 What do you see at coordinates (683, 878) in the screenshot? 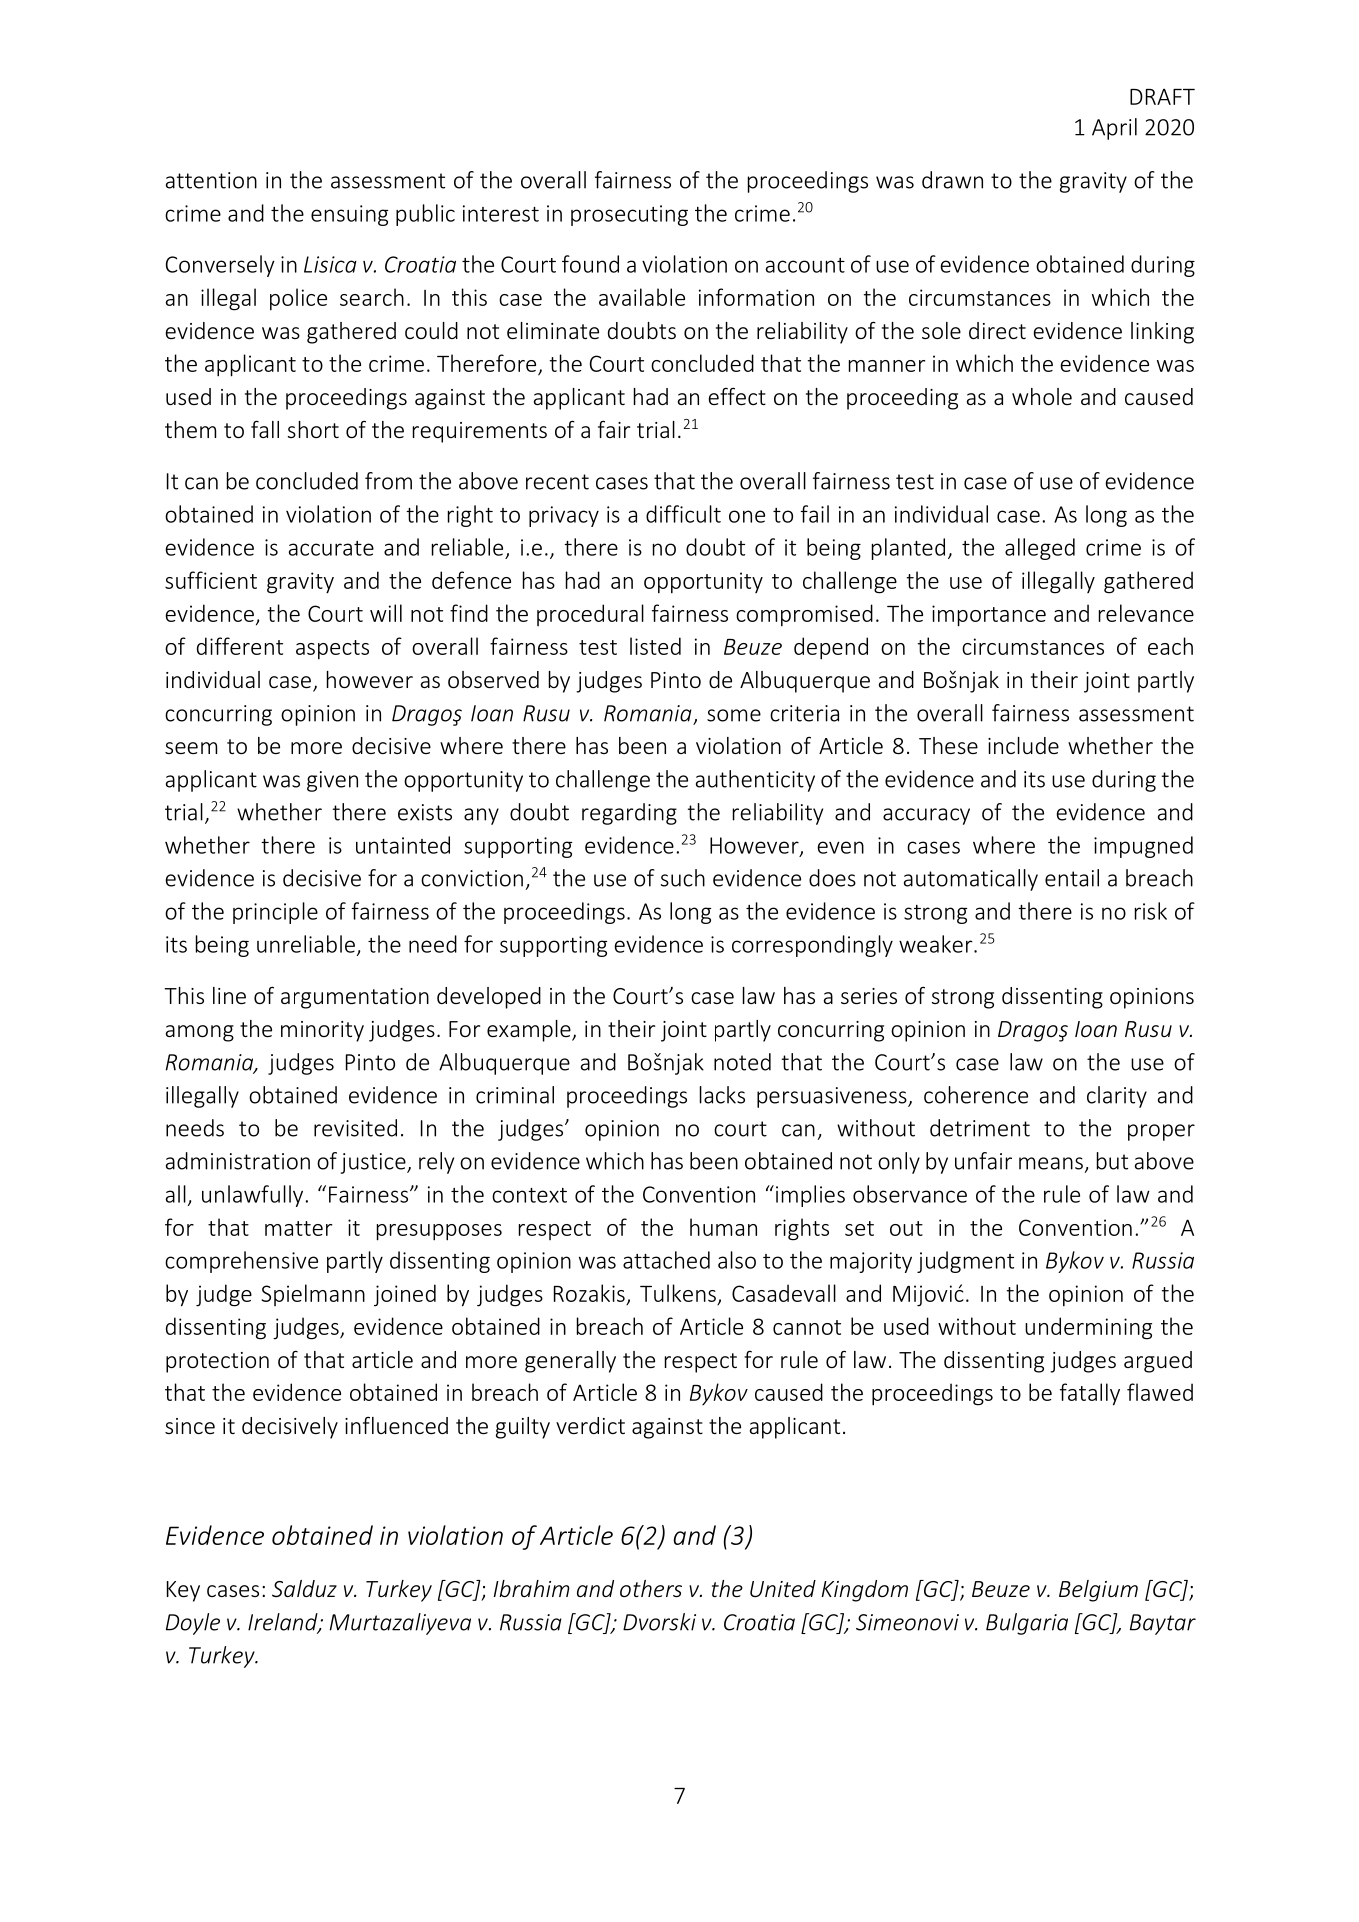
I see `such` at bounding box center [683, 878].
